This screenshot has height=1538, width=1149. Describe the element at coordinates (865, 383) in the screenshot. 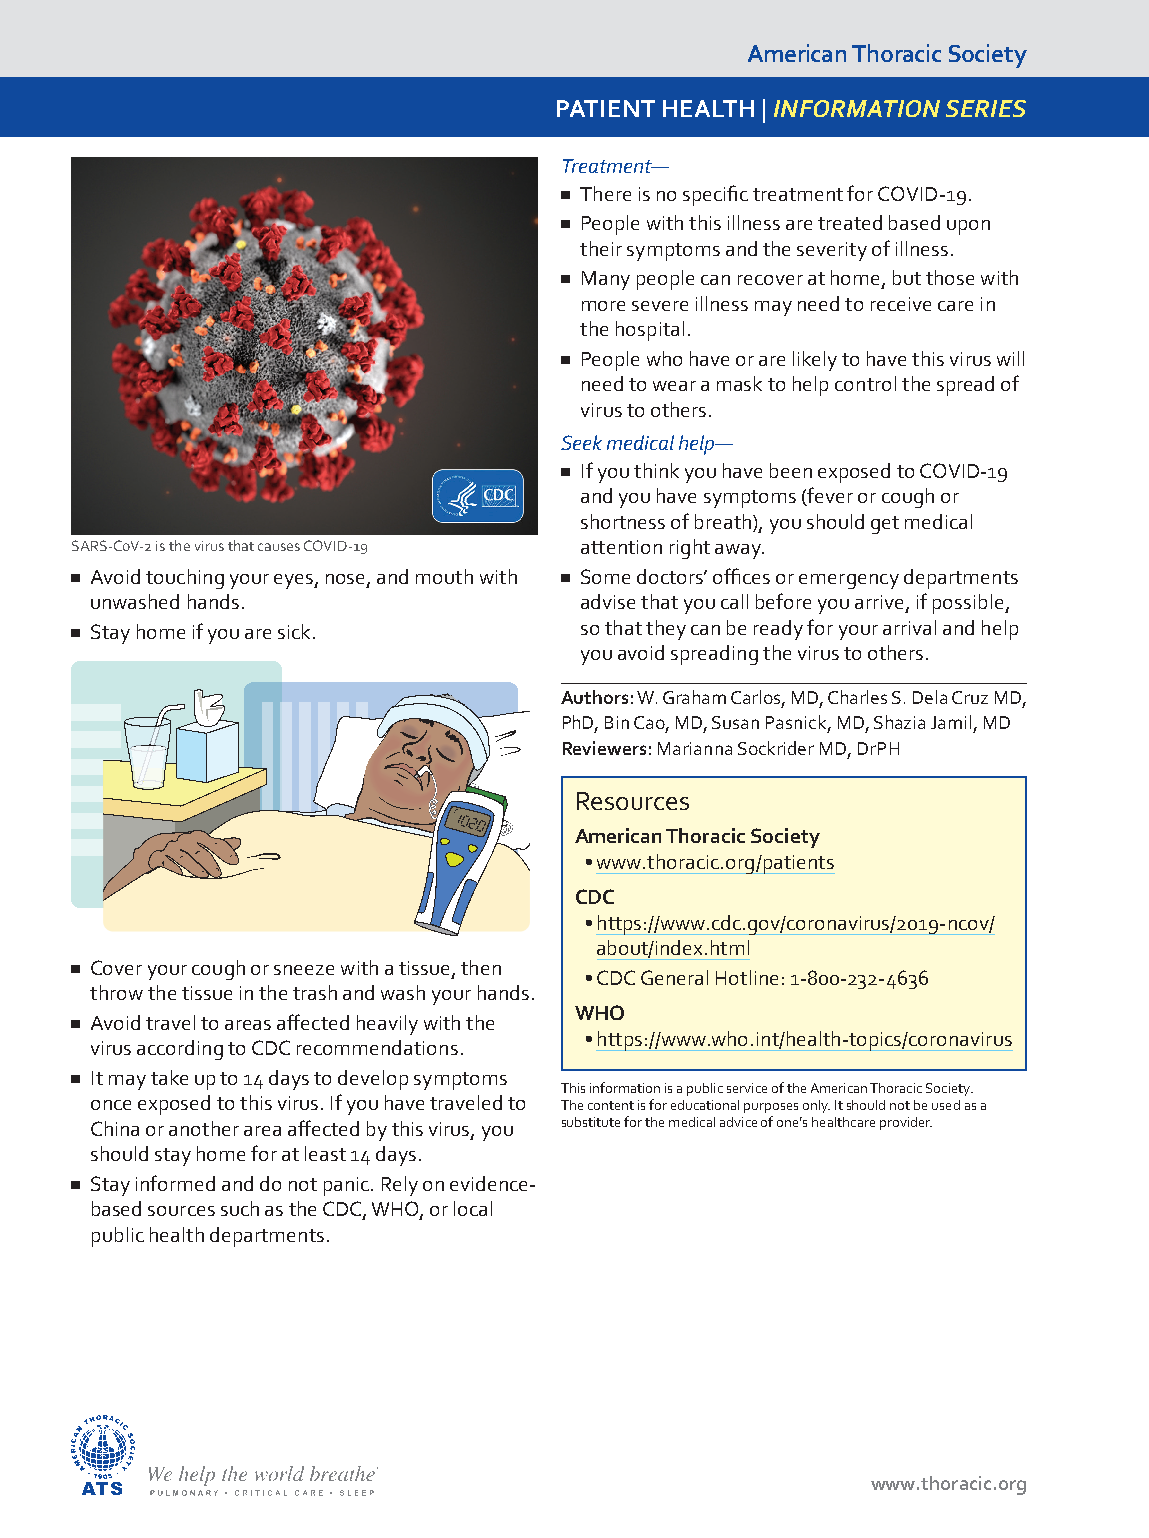

I see `control` at that location.
